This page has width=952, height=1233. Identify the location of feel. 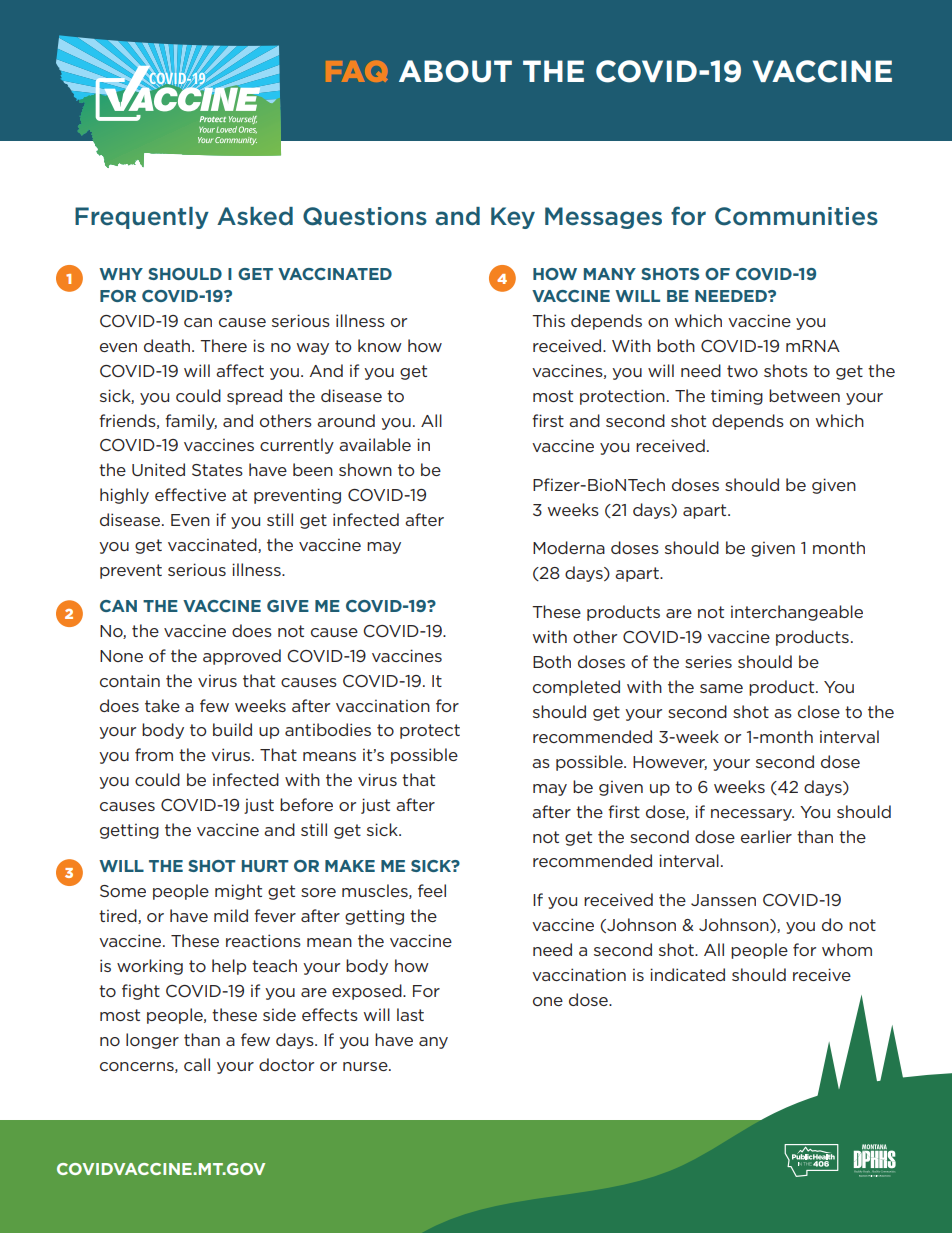
(432, 890).
